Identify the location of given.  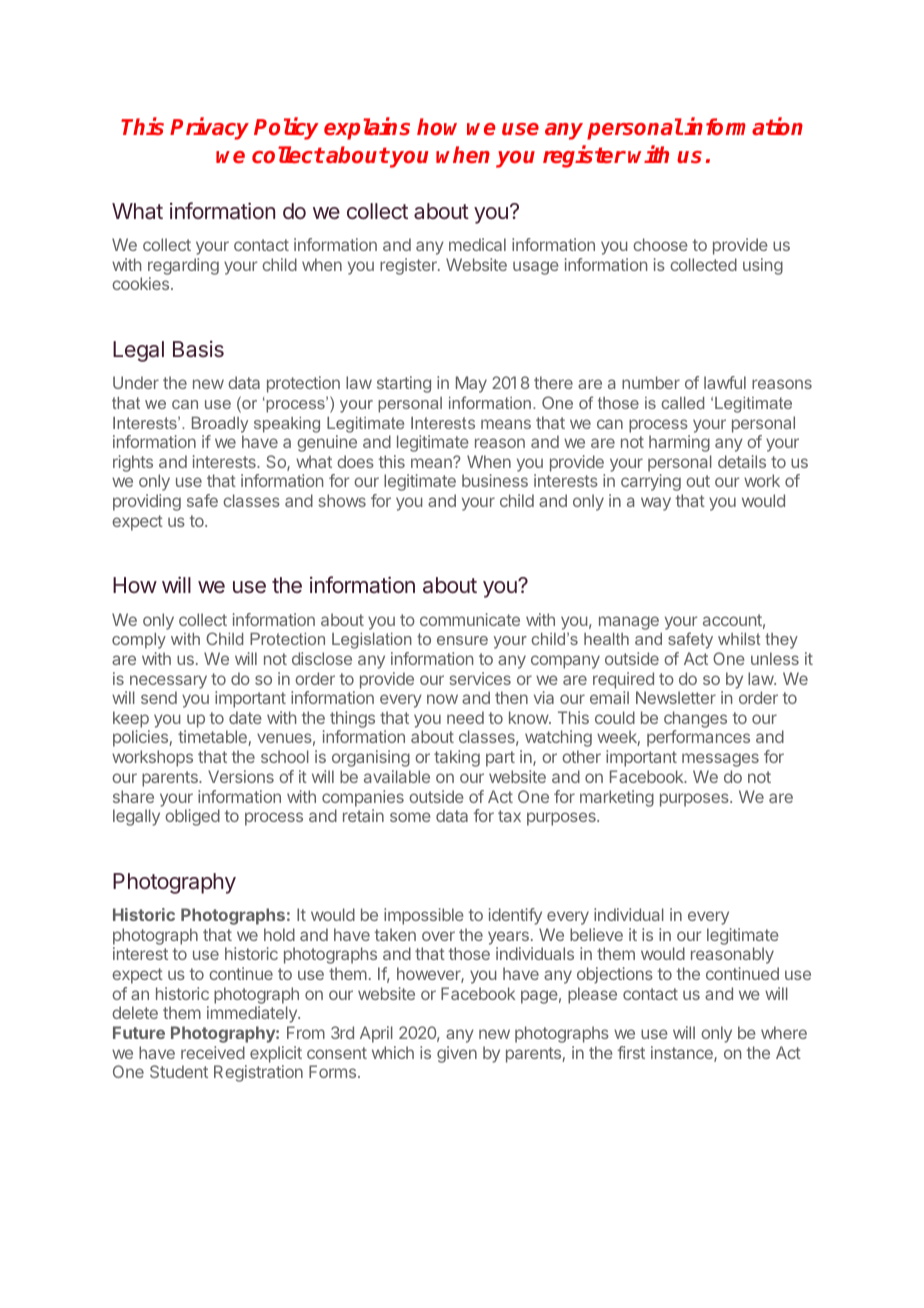
(457, 1054).
